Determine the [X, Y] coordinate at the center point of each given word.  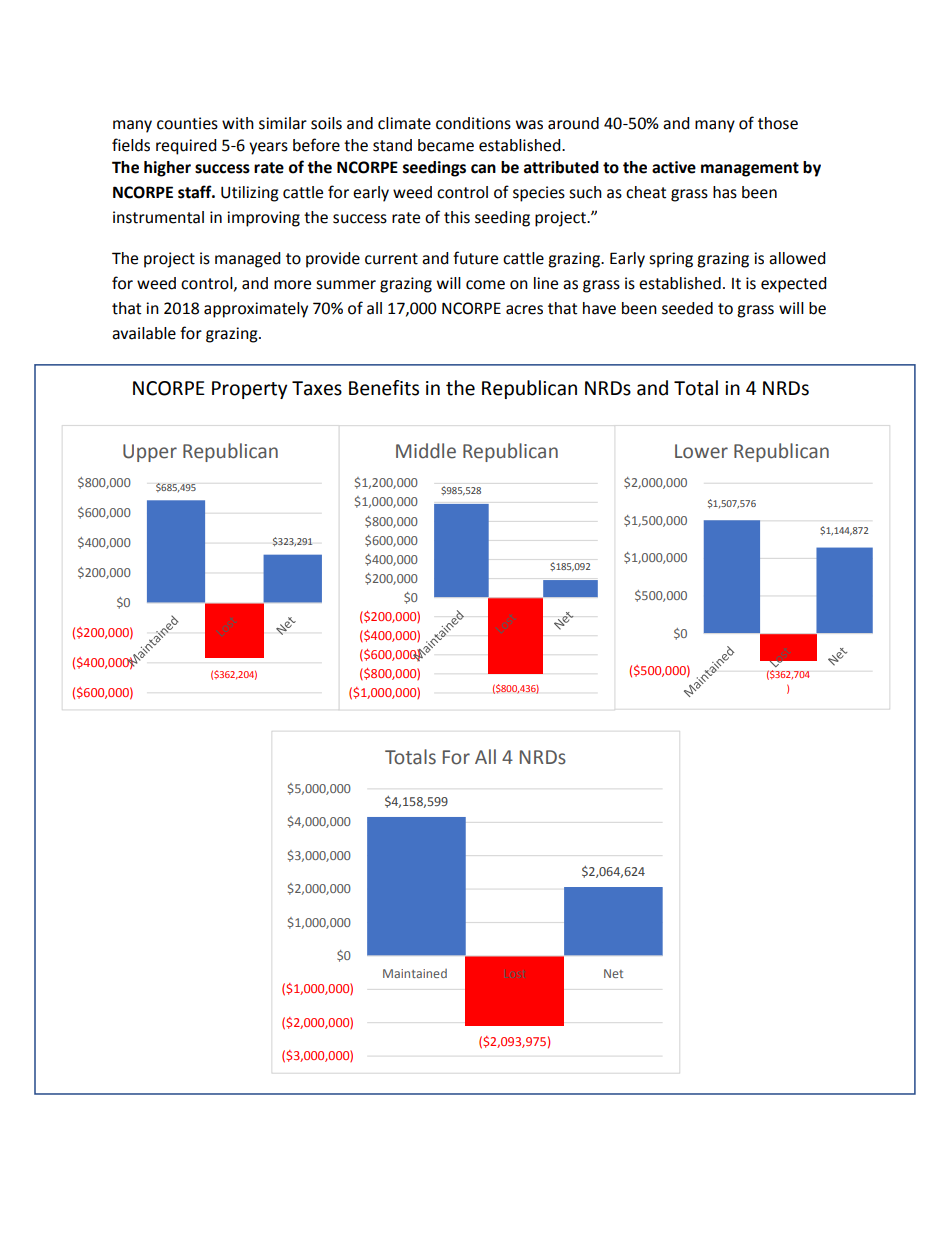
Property [250, 390]
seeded [687, 308]
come [485, 285]
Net [613, 973]
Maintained [415, 973]
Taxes [317, 388]
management [750, 169]
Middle [426, 451]
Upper [150, 453]
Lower [701, 451]
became [446, 145]
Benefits [384, 388]
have [599, 308]
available [144, 333]
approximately [256, 310]
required [186, 147]
